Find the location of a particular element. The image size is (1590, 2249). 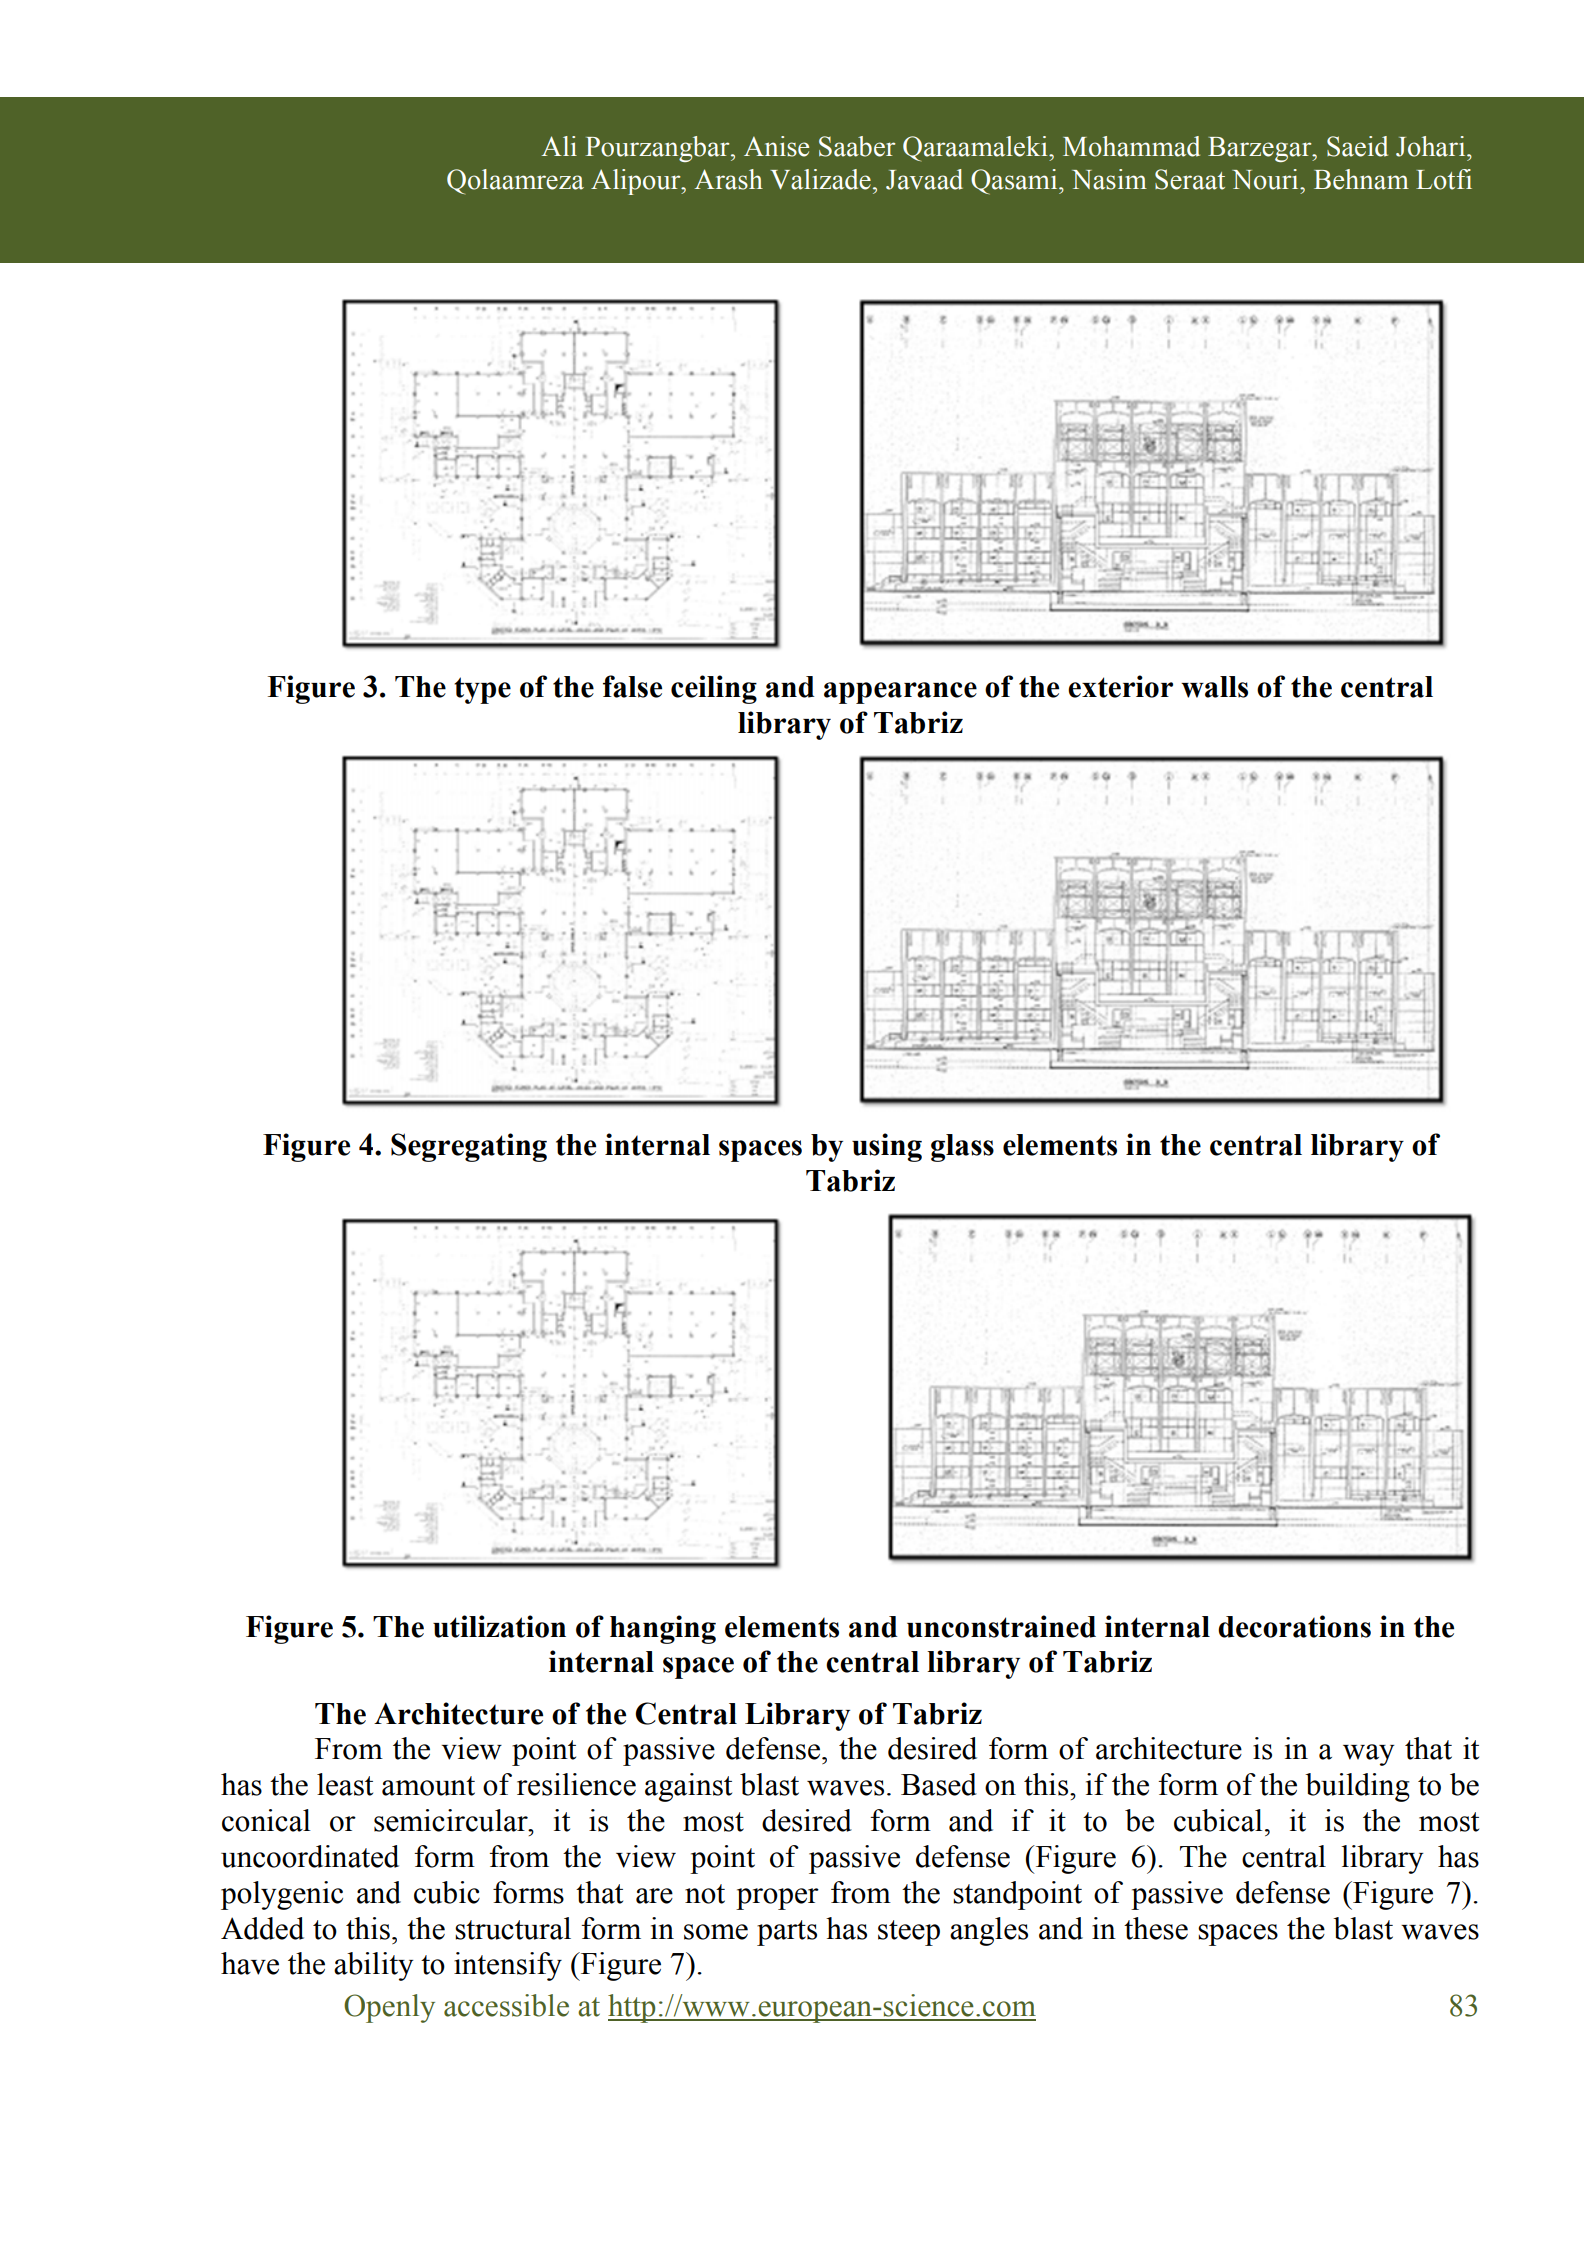

Anise is located at coordinates (776, 146).
